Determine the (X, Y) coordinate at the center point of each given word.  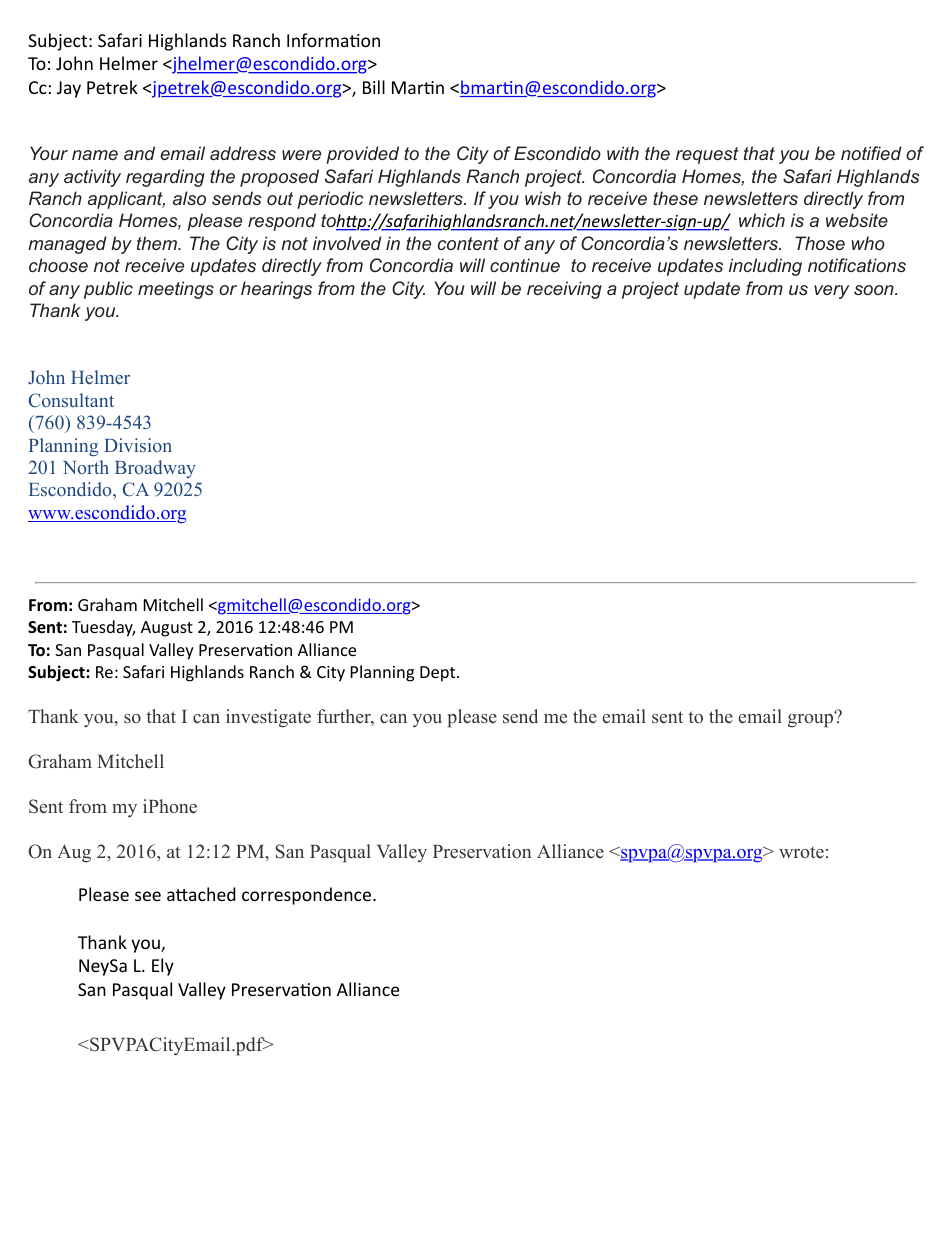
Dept (439, 674)
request (707, 155)
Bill (374, 87)
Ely (163, 967)
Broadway (155, 469)
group (812, 720)
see (148, 896)
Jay (69, 89)
